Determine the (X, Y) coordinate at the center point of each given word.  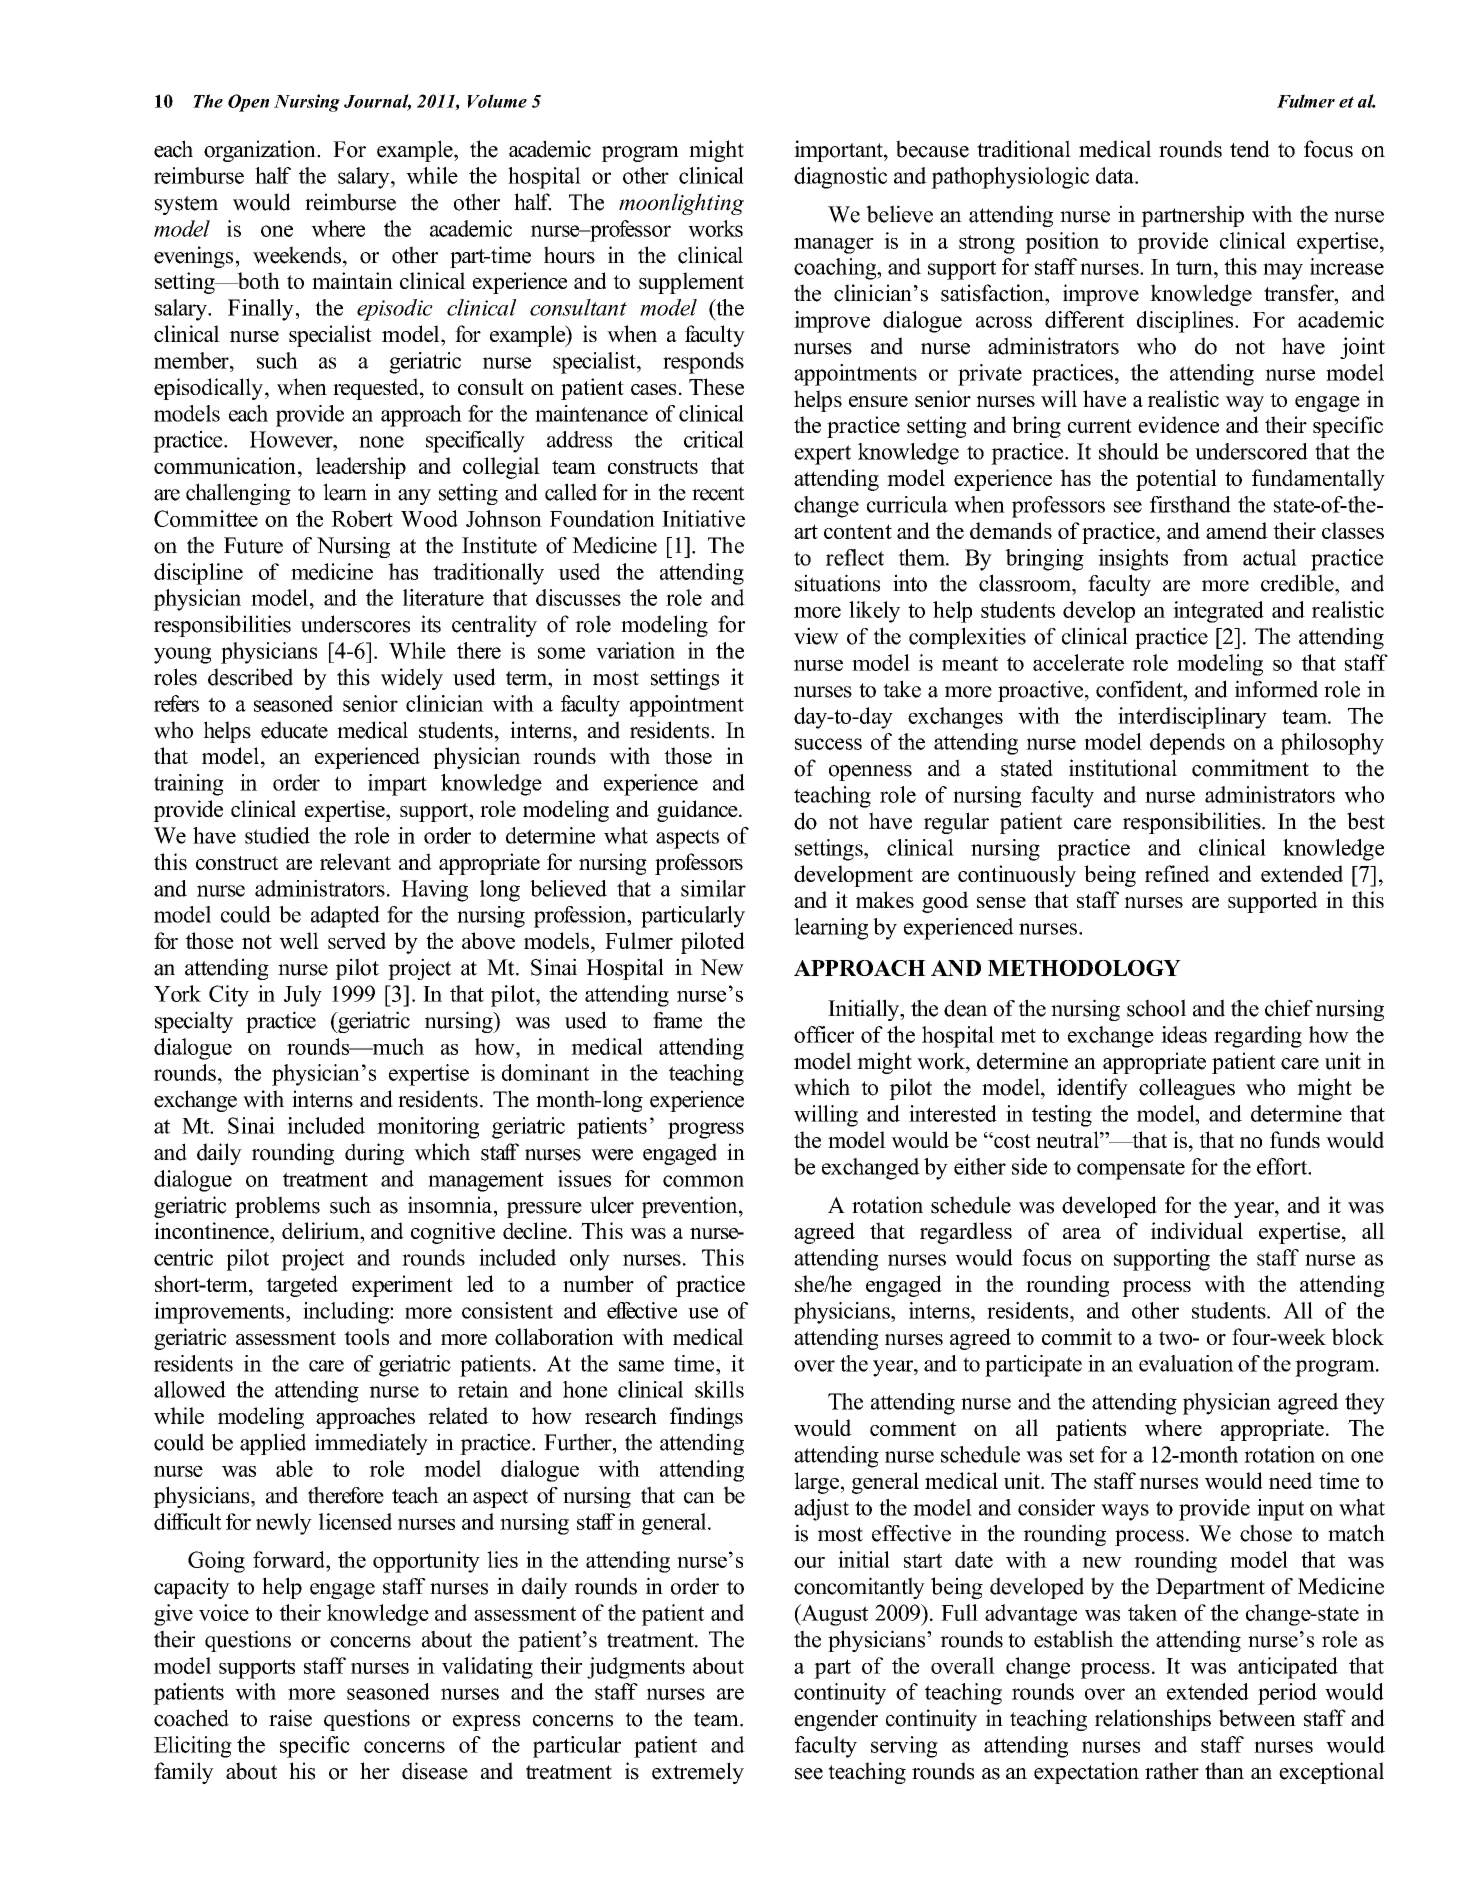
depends (1187, 744)
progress (706, 1130)
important (839, 151)
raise (290, 1718)
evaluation (1186, 1363)
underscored (1251, 451)
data (1116, 175)
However (292, 439)
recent (718, 493)
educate (294, 730)
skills (719, 1389)
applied (273, 1444)
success (828, 744)
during (374, 1154)
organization (261, 151)
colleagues (1187, 1089)
